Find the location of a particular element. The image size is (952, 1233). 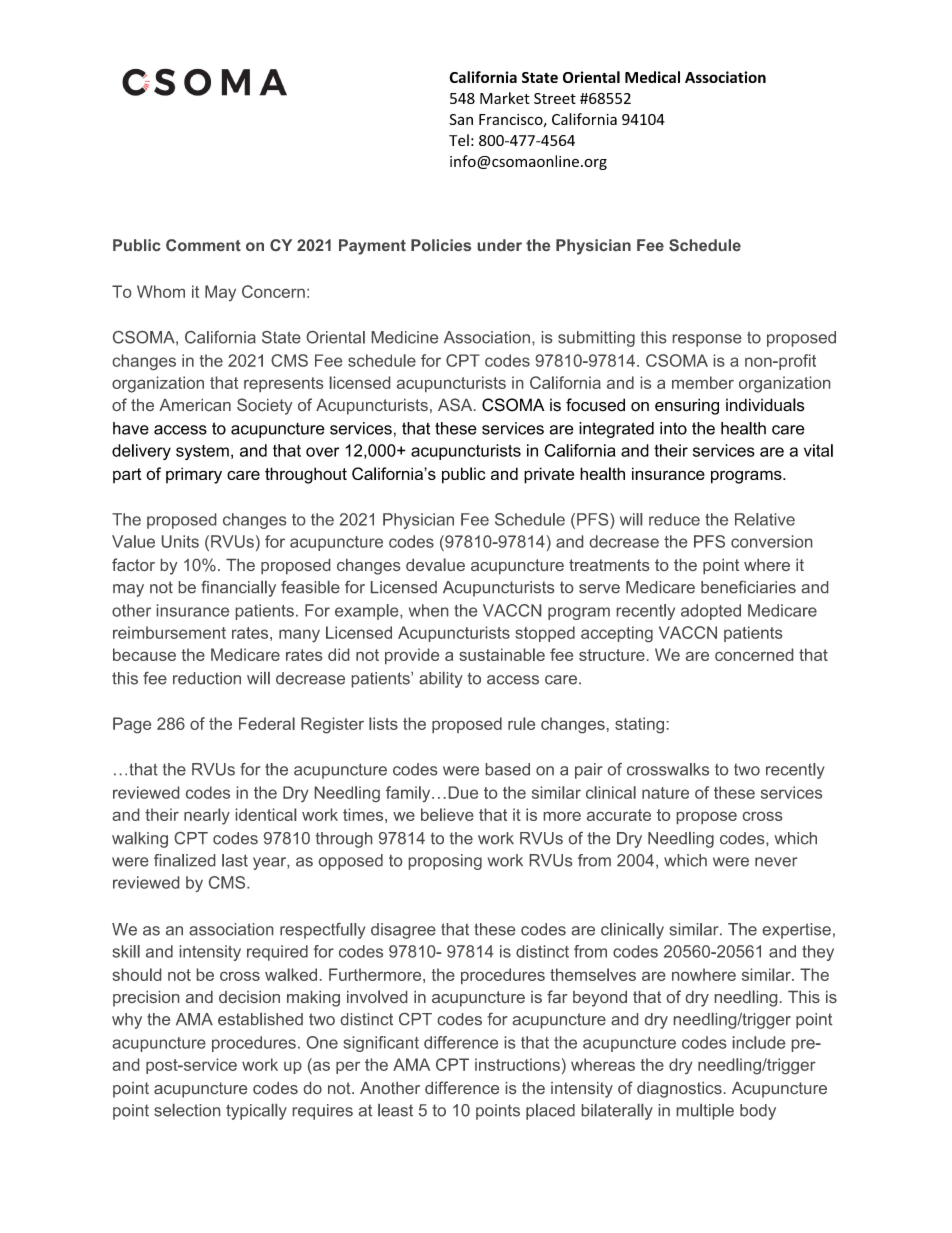

financially is located at coordinates (238, 589).
